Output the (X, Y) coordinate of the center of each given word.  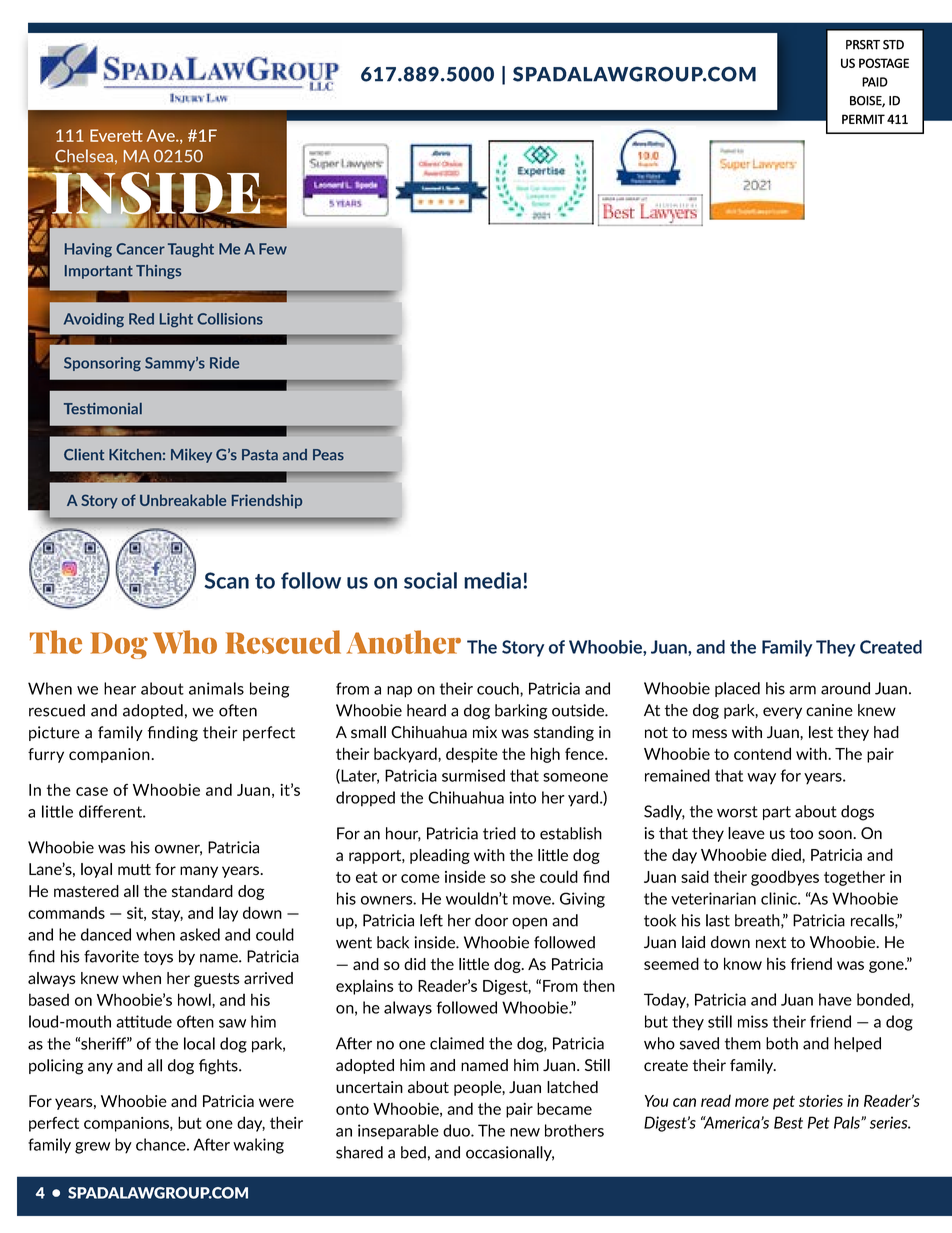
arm (802, 690)
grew (92, 1148)
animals (216, 688)
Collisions (230, 319)
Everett (116, 135)
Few (273, 249)
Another (403, 642)
